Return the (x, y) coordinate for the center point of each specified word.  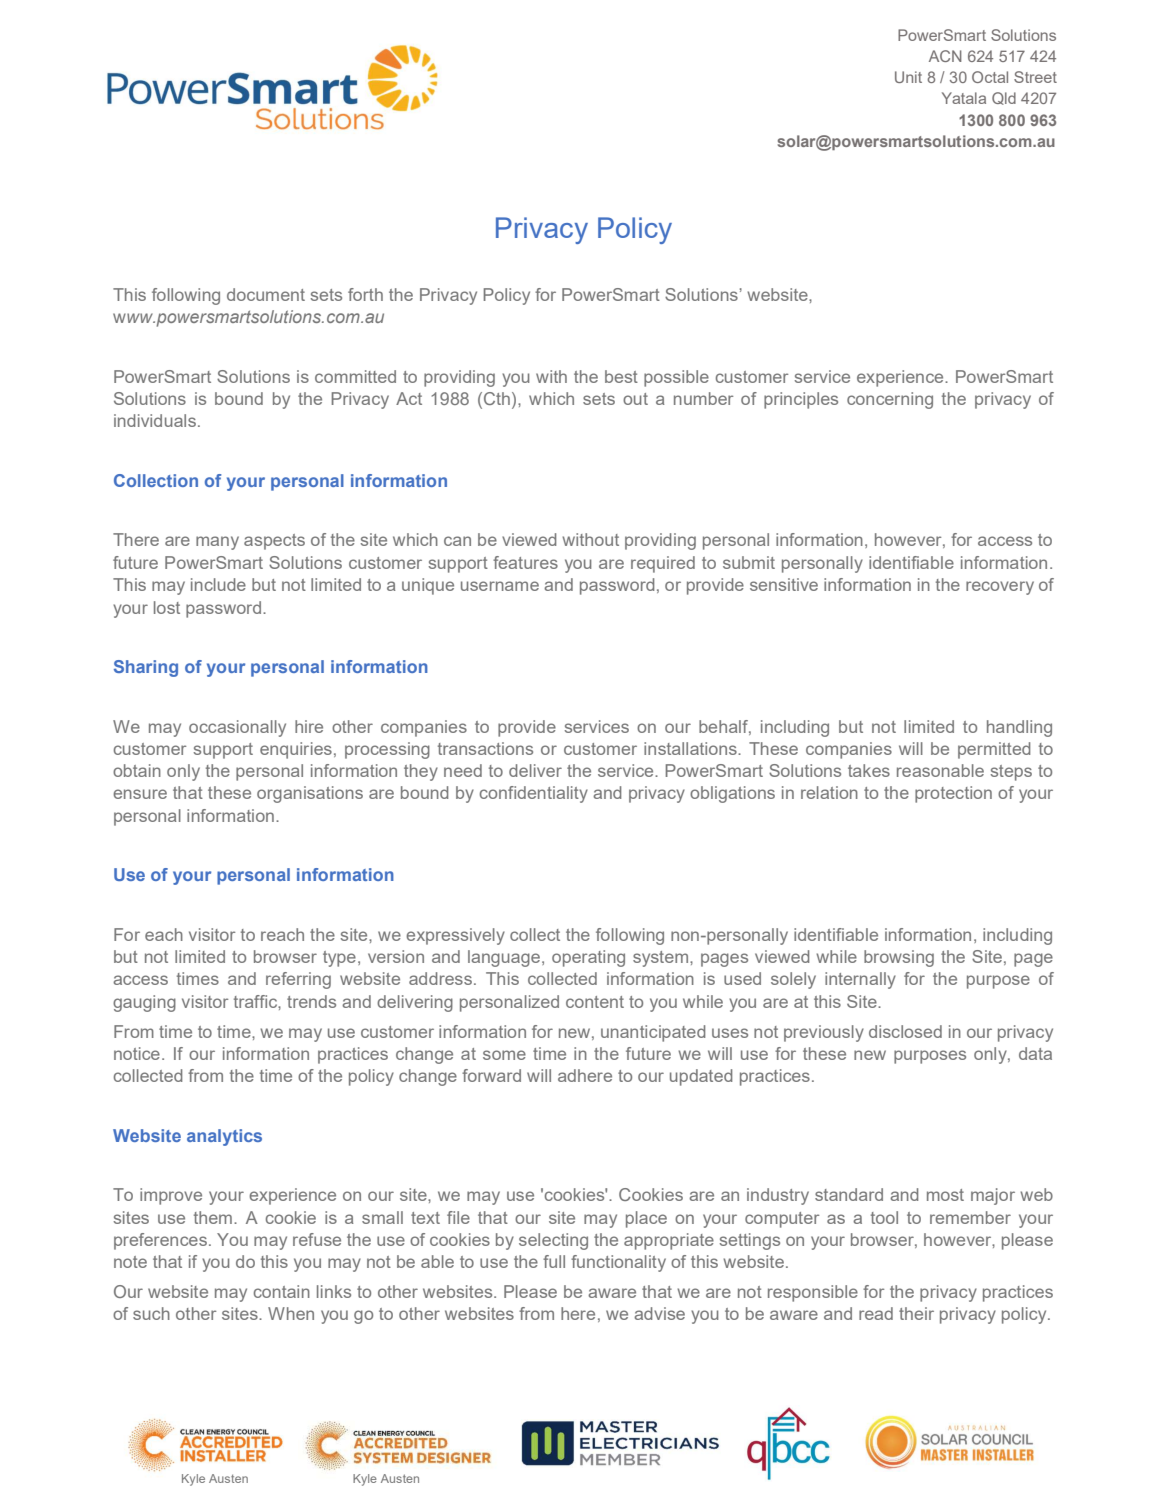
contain (282, 1291)
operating (588, 958)
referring (298, 980)
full (554, 1261)
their (916, 1313)
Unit (908, 77)
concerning (890, 400)
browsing (899, 958)
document (266, 294)
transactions (485, 748)
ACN (945, 56)
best (621, 376)
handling (1019, 728)
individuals (155, 420)
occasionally (237, 728)
